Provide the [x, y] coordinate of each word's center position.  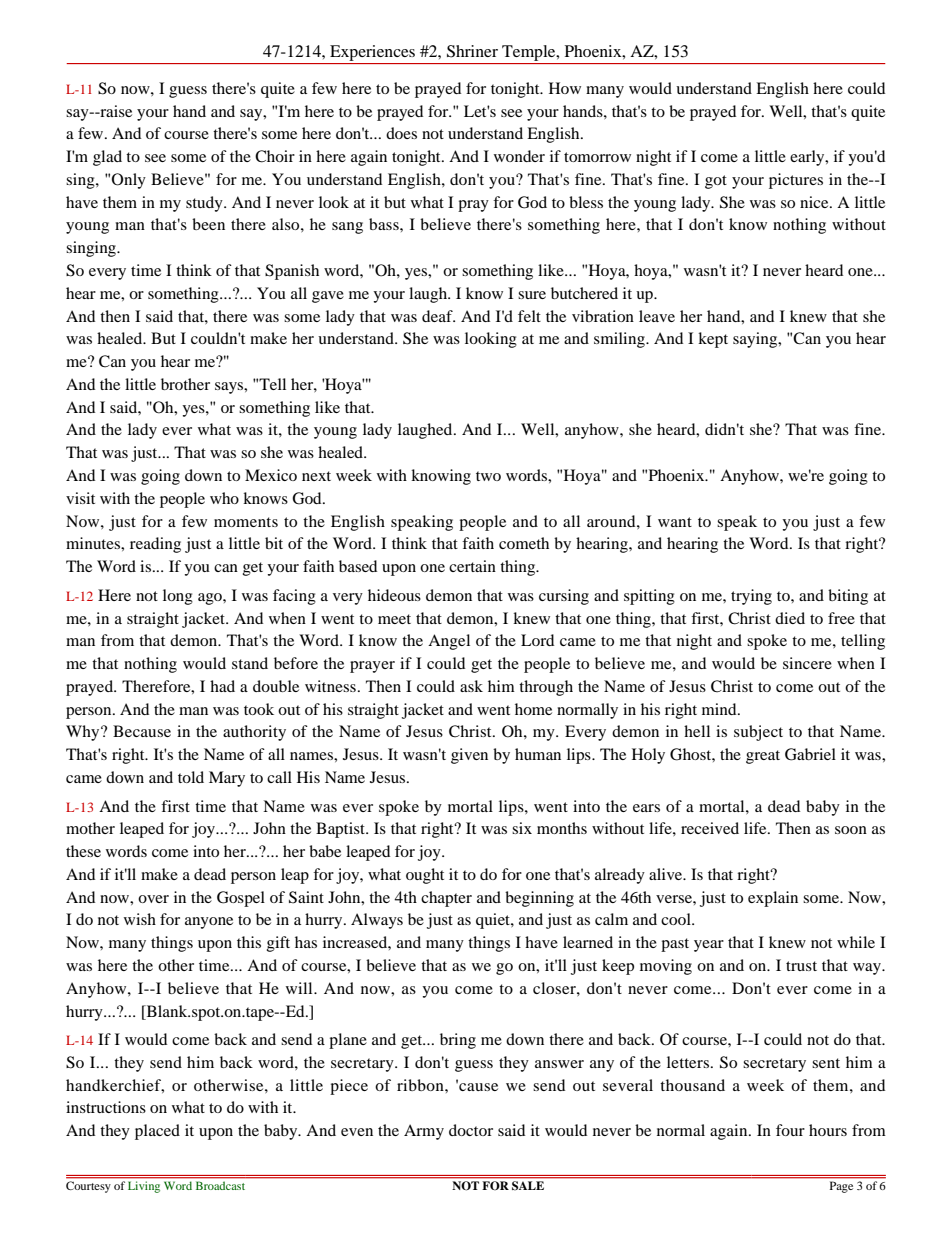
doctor [471, 1130]
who [224, 498]
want [675, 522]
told [191, 777]
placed [157, 1132]
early [808, 158]
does [401, 133]
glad [107, 158]
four [790, 1130]
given [469, 756]
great [763, 757]
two [488, 476]
